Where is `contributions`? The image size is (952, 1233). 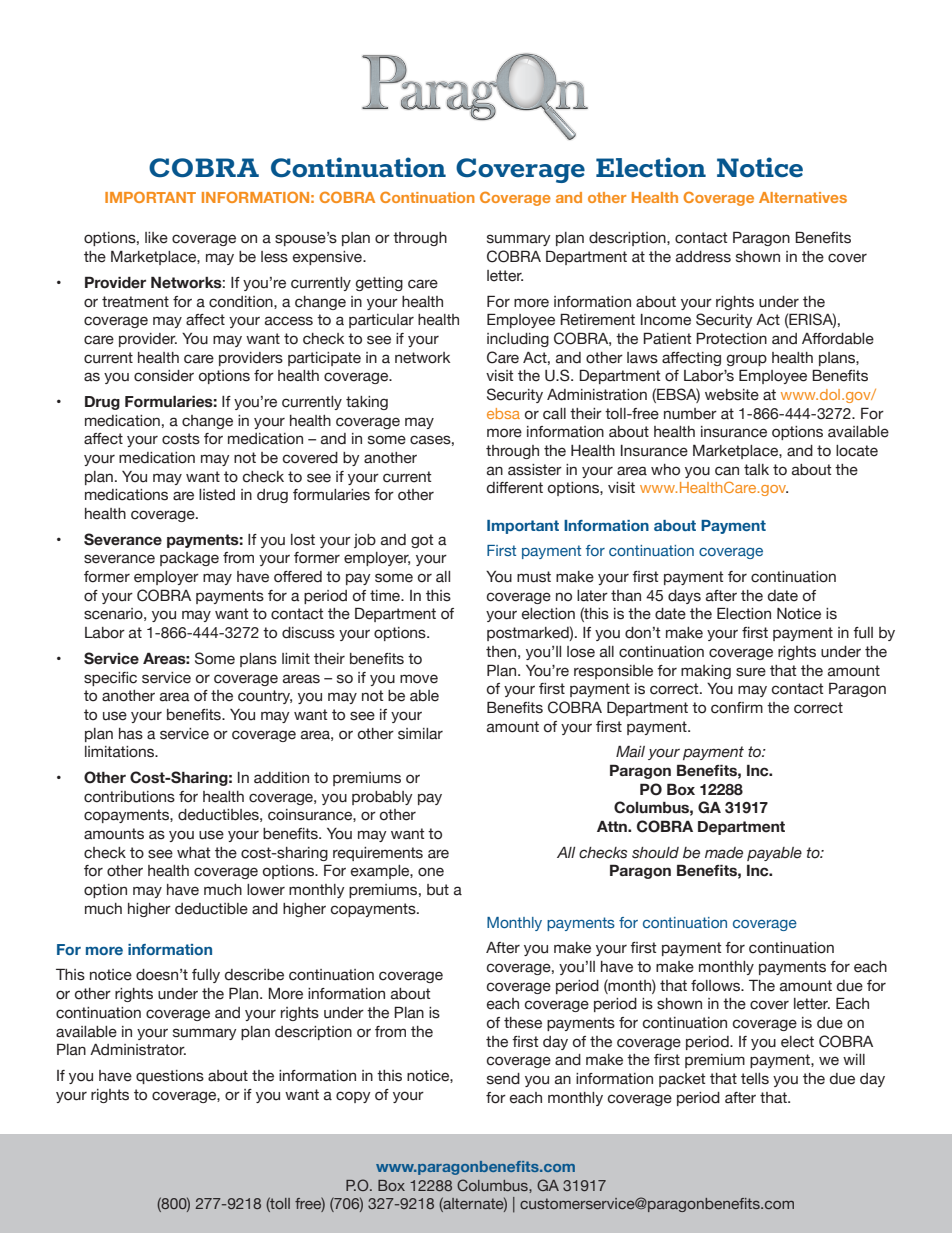 contributions is located at coordinates (129, 797).
